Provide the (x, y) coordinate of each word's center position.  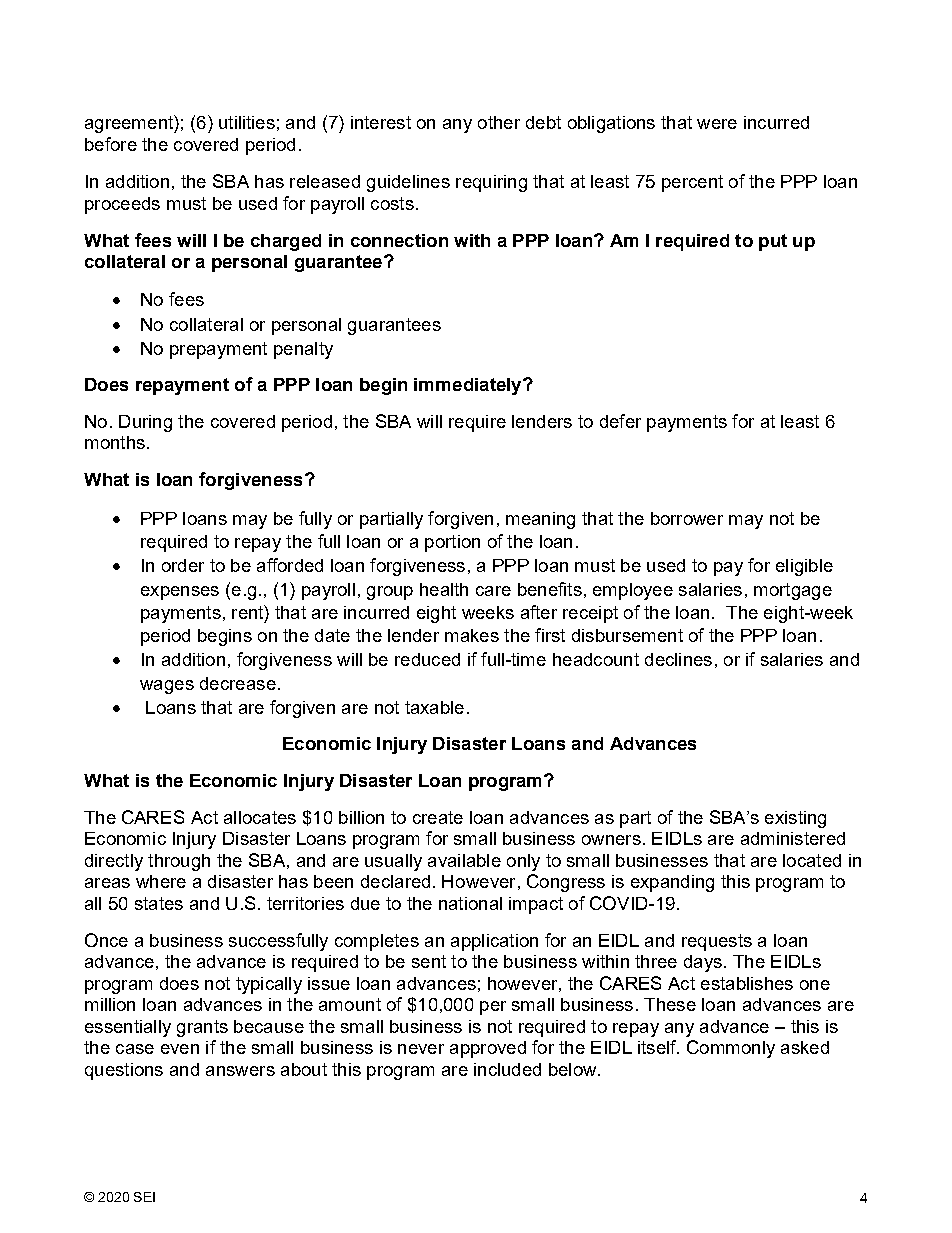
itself (658, 1047)
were (717, 124)
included (507, 1069)
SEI (144, 1197)
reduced (427, 659)
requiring (491, 183)
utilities (247, 122)
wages (167, 687)
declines (678, 659)
